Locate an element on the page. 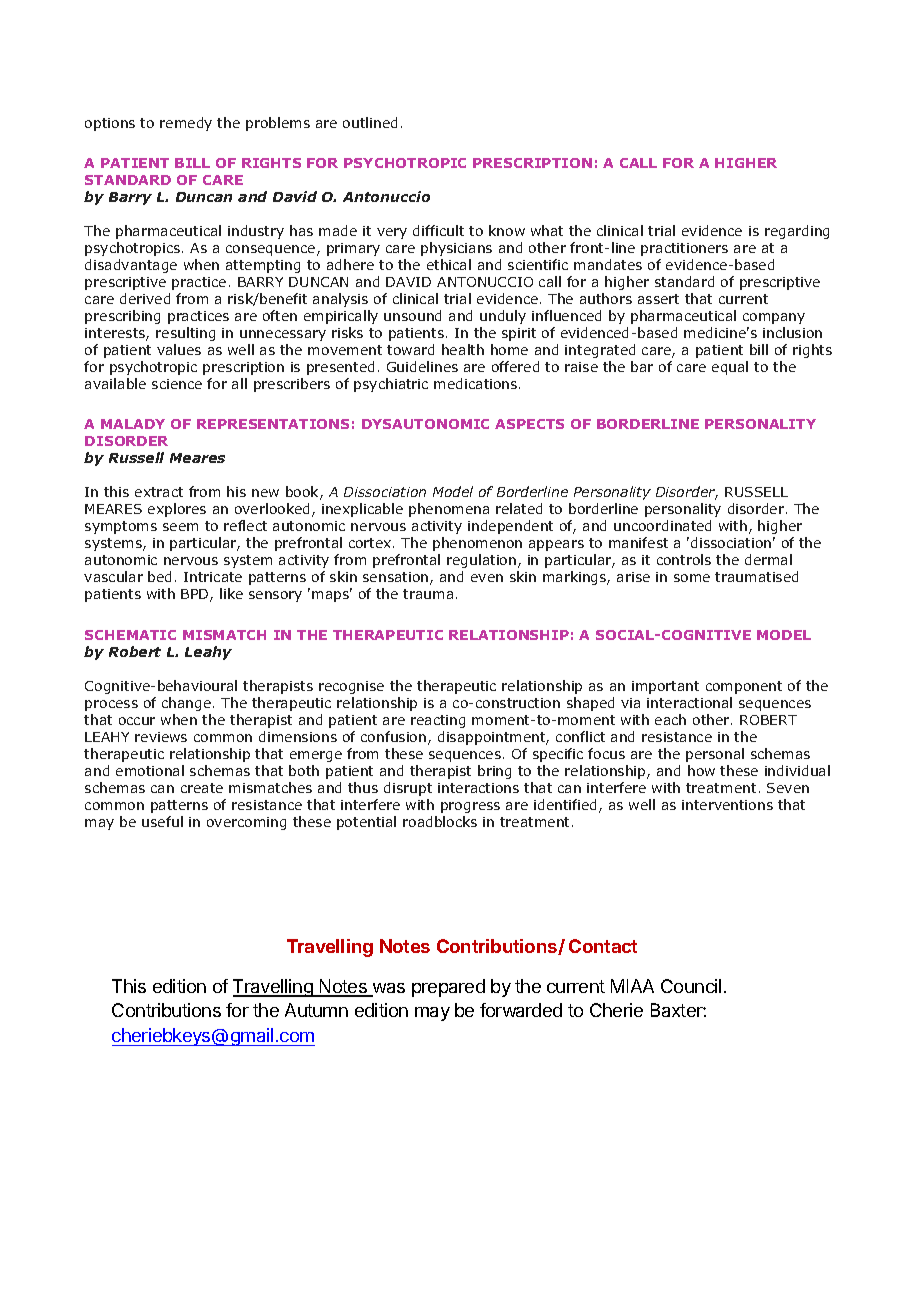  some is located at coordinates (692, 578).
